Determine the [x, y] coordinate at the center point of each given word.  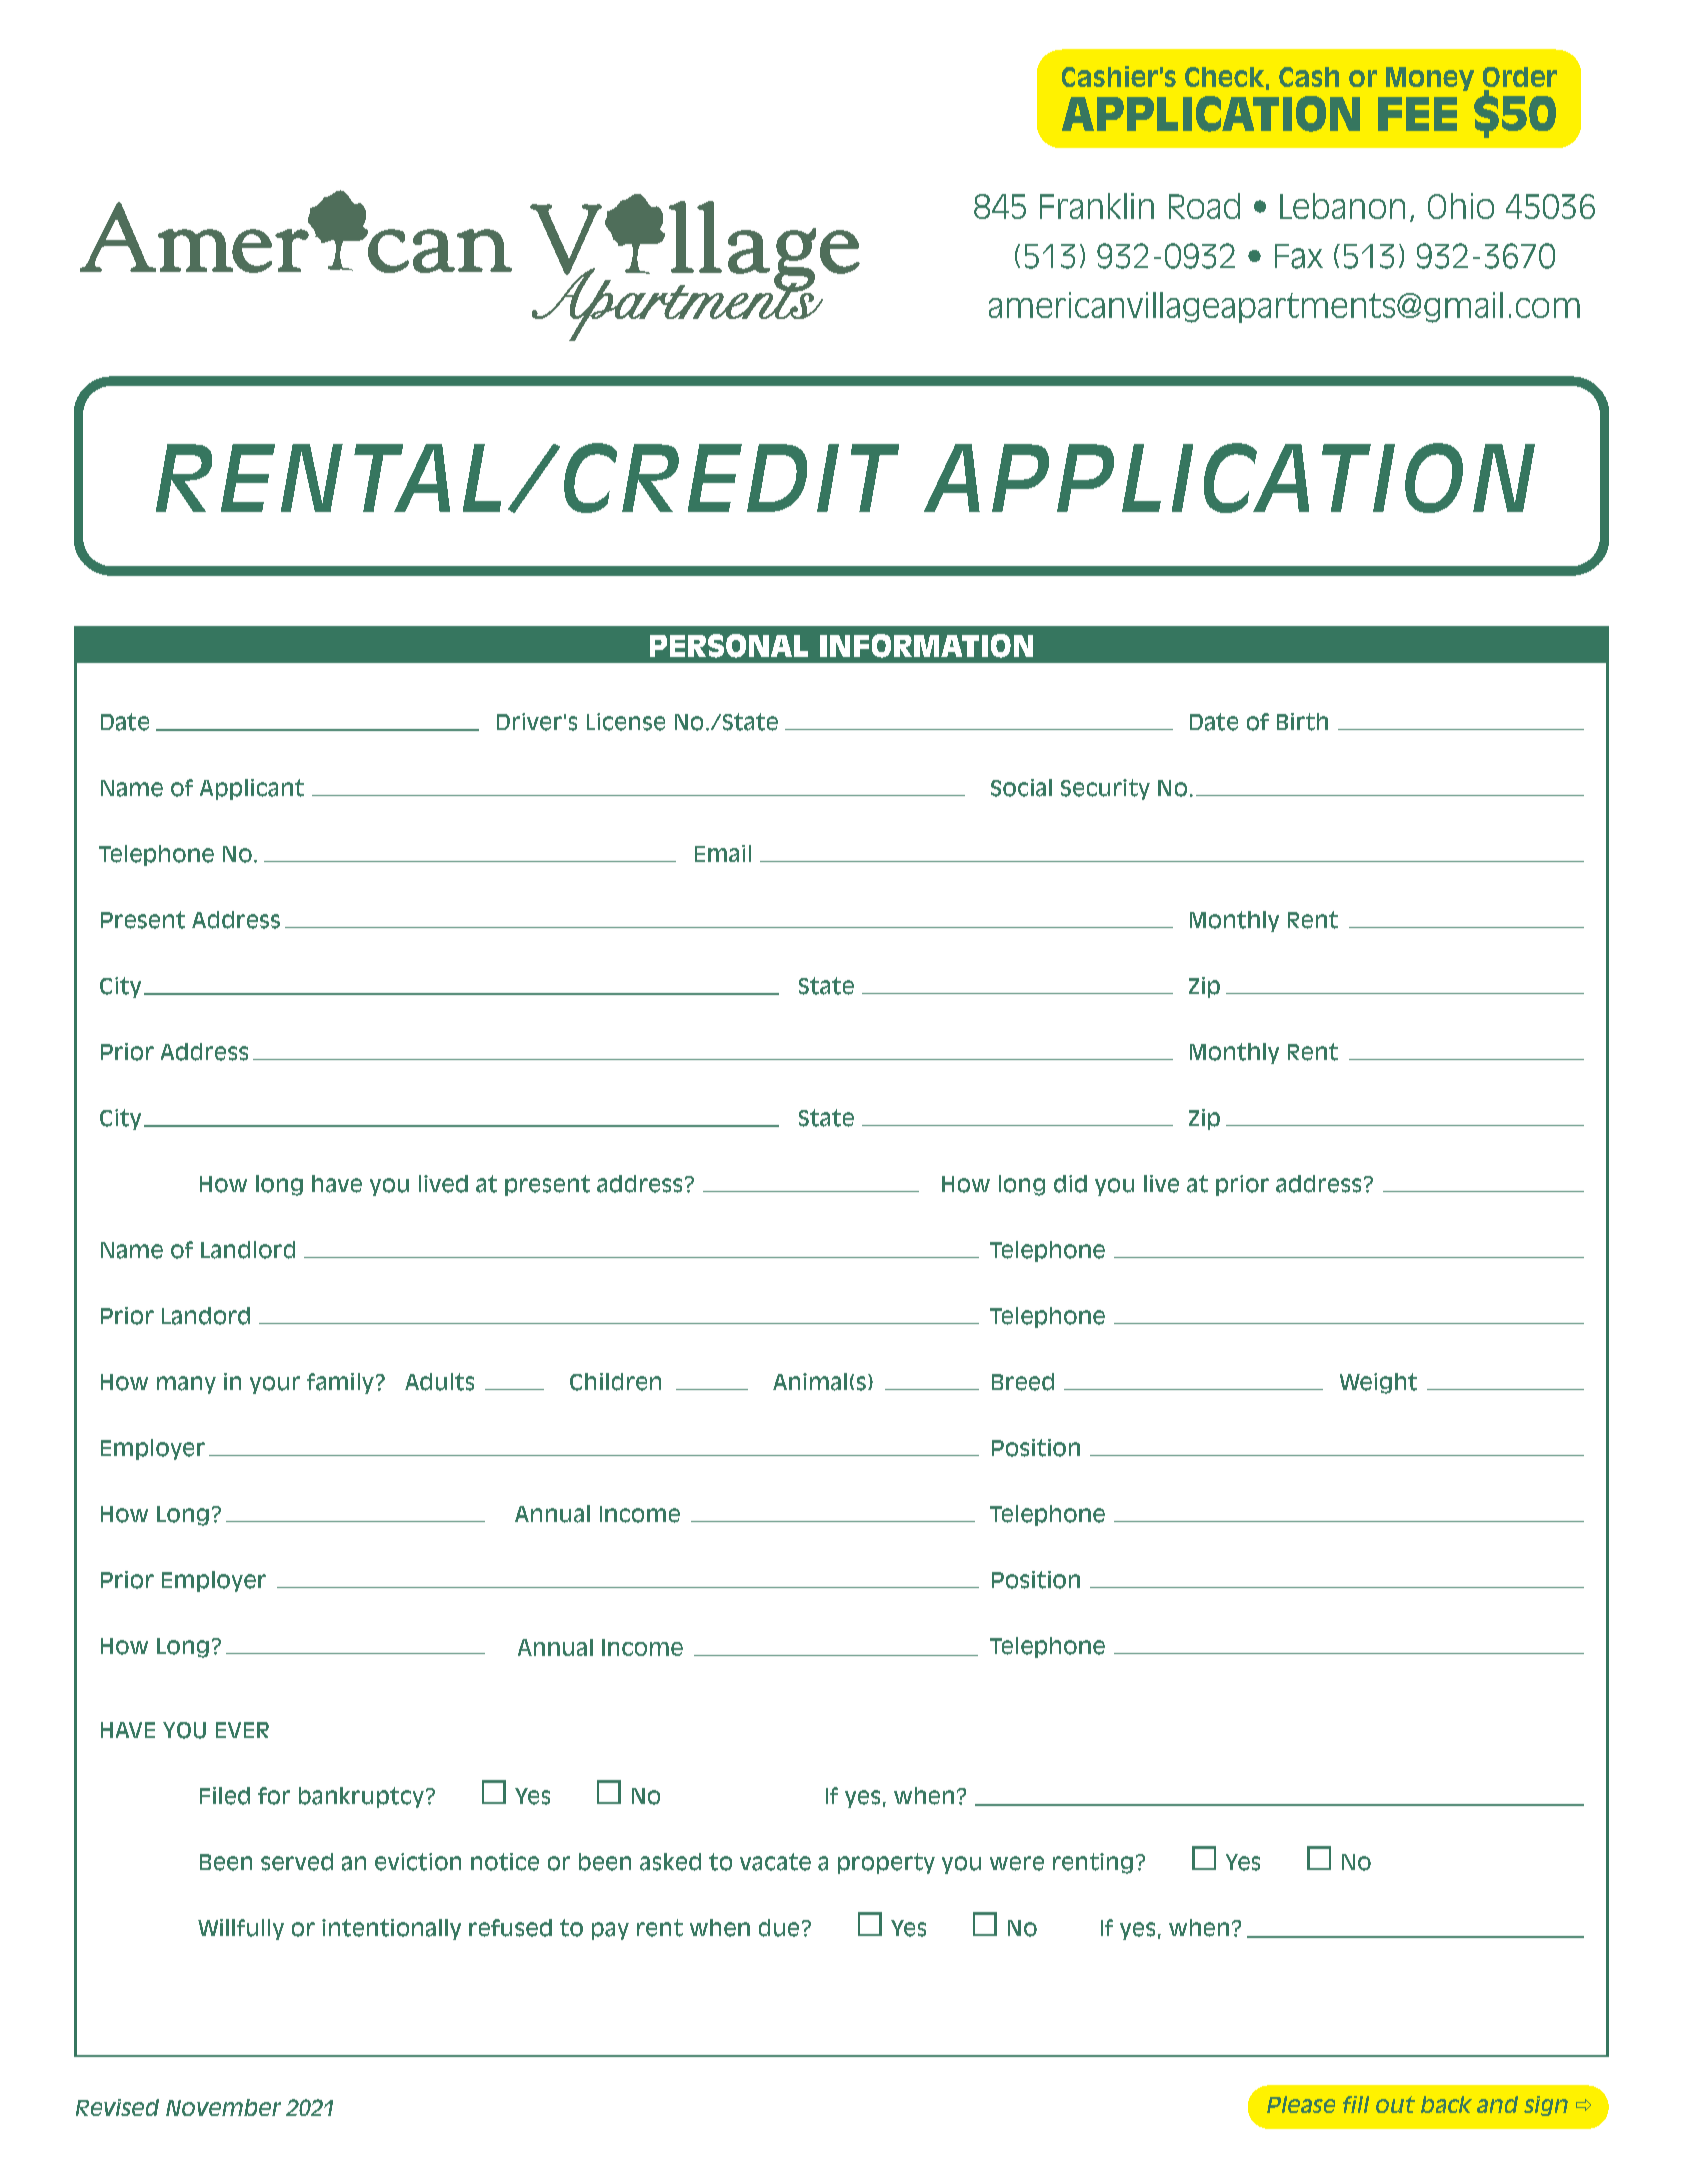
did [1070, 1184]
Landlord [248, 1250]
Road [1204, 206]
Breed [1023, 1382]
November [223, 2107]
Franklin [1097, 206]
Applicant [252, 789]
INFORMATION [926, 646]
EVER [242, 1730]
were [1017, 1863]
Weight [1378, 1383]
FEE [1417, 114]
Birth [1302, 722]
